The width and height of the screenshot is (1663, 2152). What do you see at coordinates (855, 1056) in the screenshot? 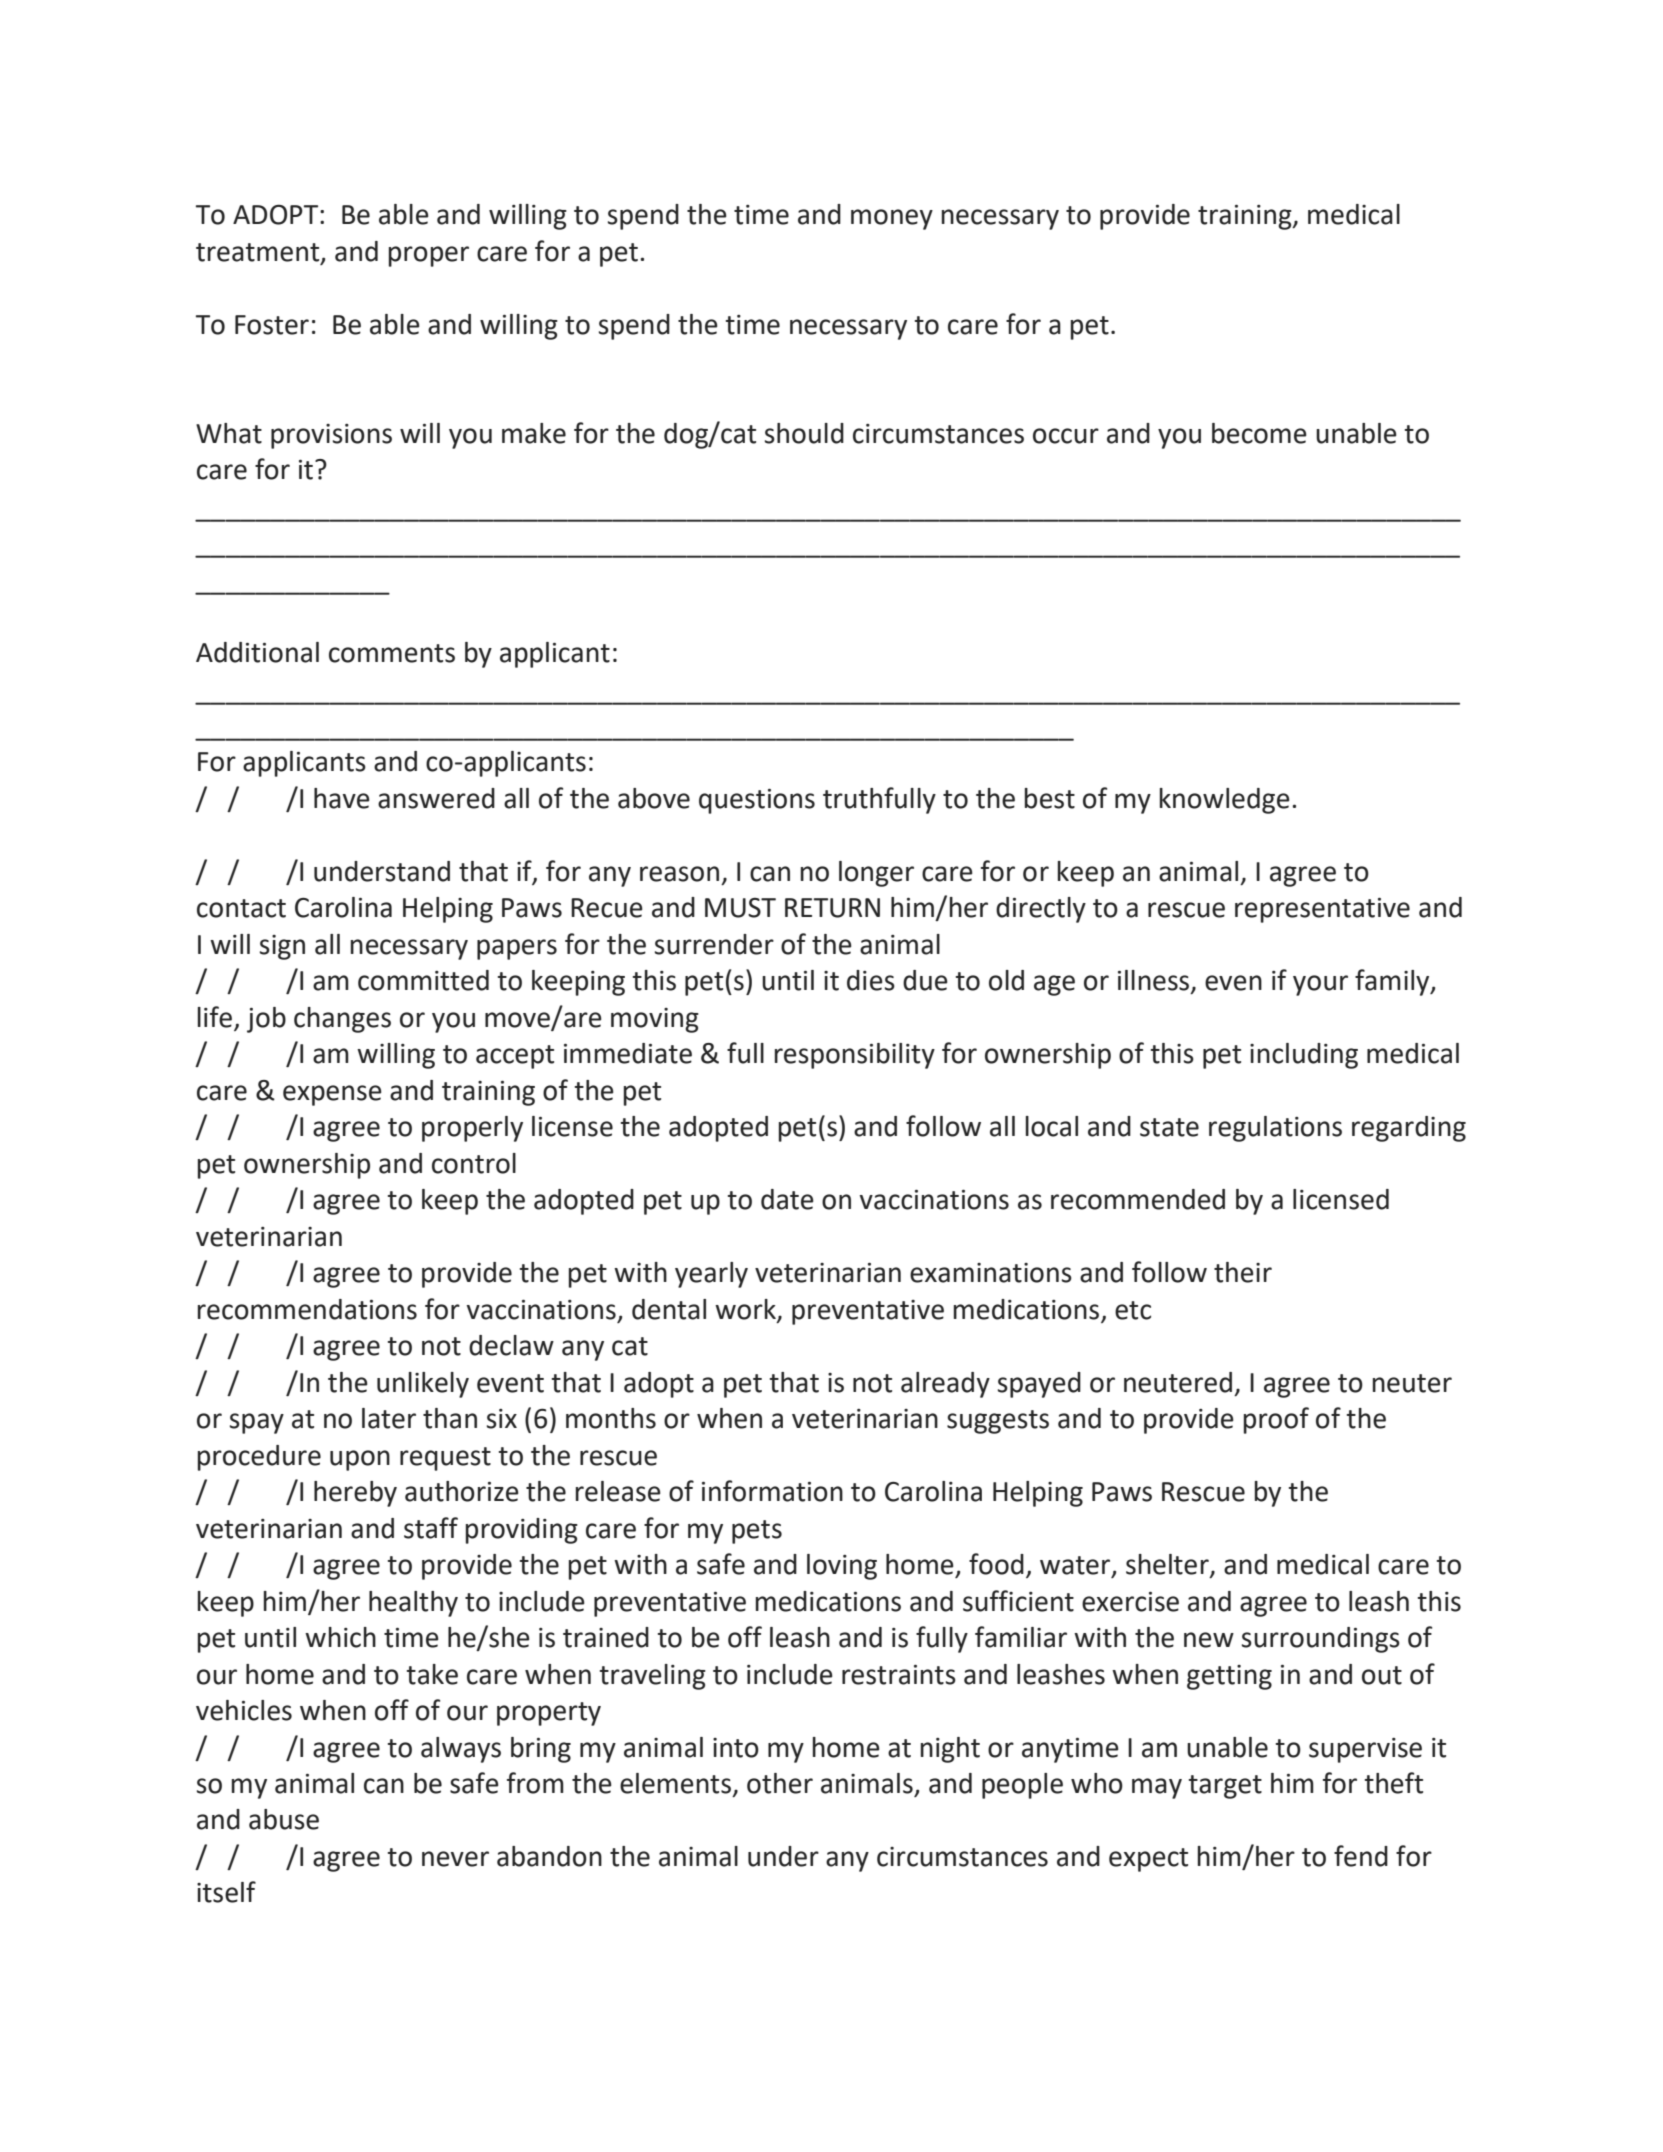
I see `responsibility` at bounding box center [855, 1056].
